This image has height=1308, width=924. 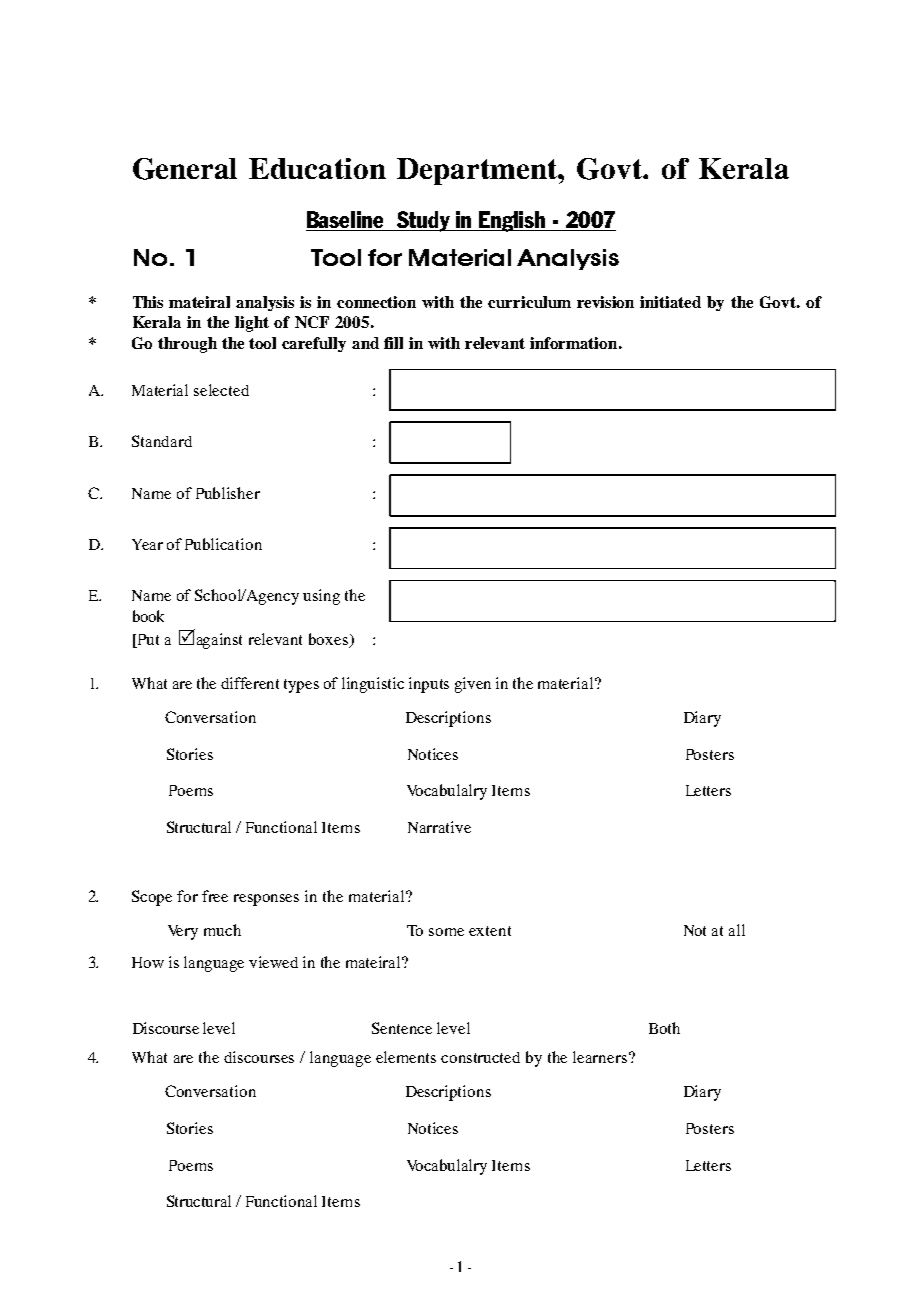 What do you see at coordinates (148, 616) in the image?
I see `book` at bounding box center [148, 616].
